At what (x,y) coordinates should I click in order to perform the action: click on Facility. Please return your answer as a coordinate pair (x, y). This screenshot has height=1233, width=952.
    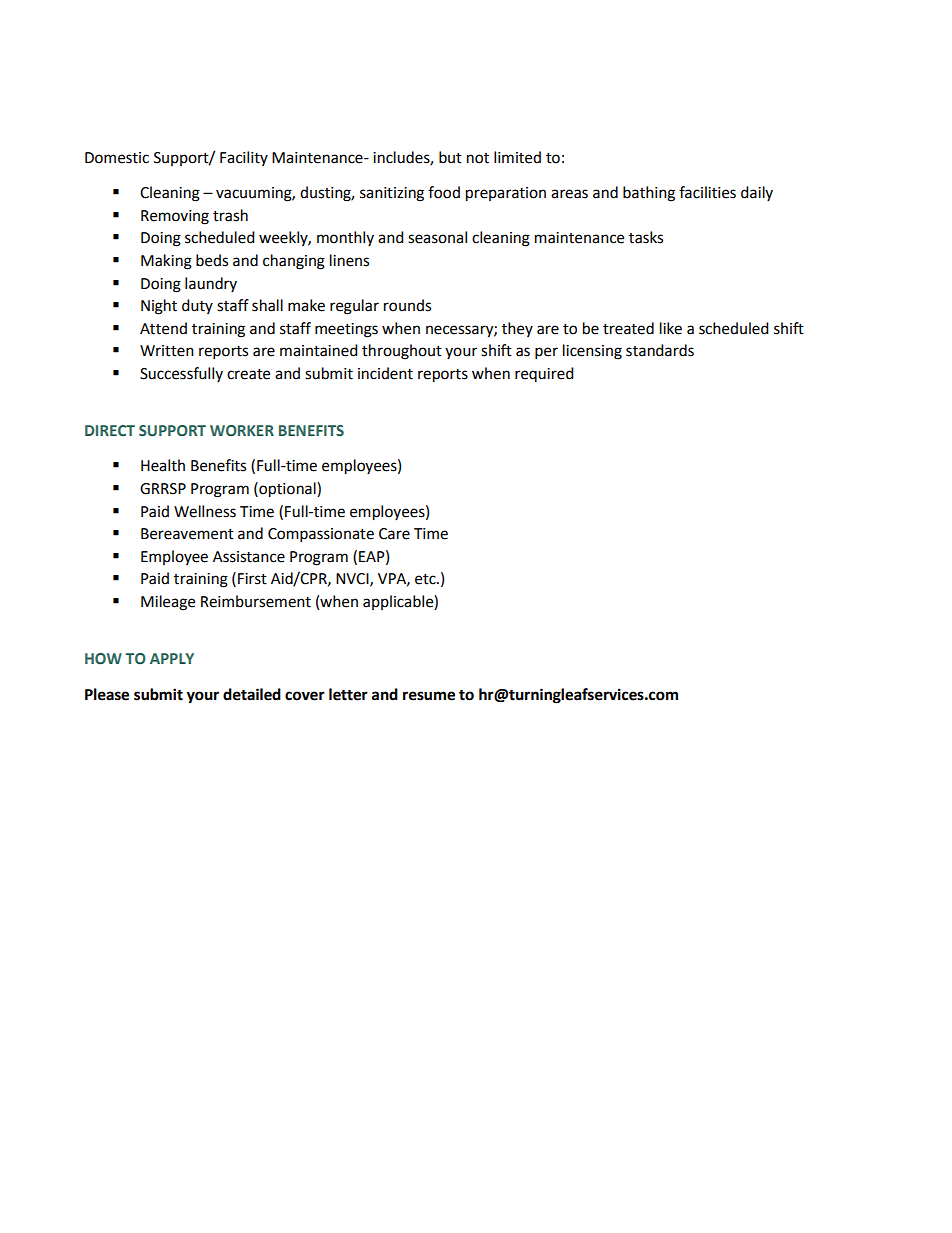
    Looking at the image, I should click on (244, 158).
